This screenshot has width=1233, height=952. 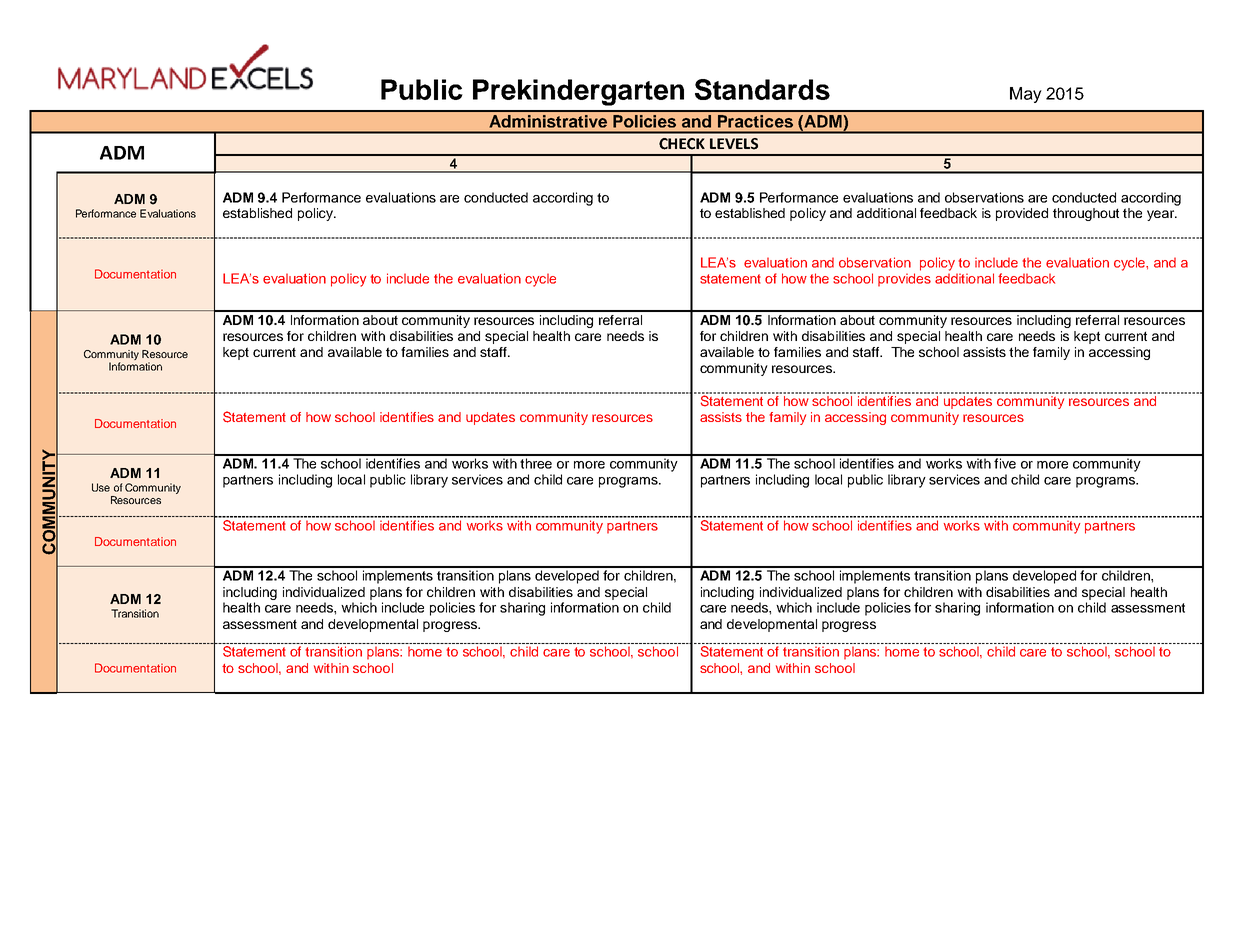 What do you see at coordinates (904, 280) in the screenshot?
I see `provides` at bounding box center [904, 280].
